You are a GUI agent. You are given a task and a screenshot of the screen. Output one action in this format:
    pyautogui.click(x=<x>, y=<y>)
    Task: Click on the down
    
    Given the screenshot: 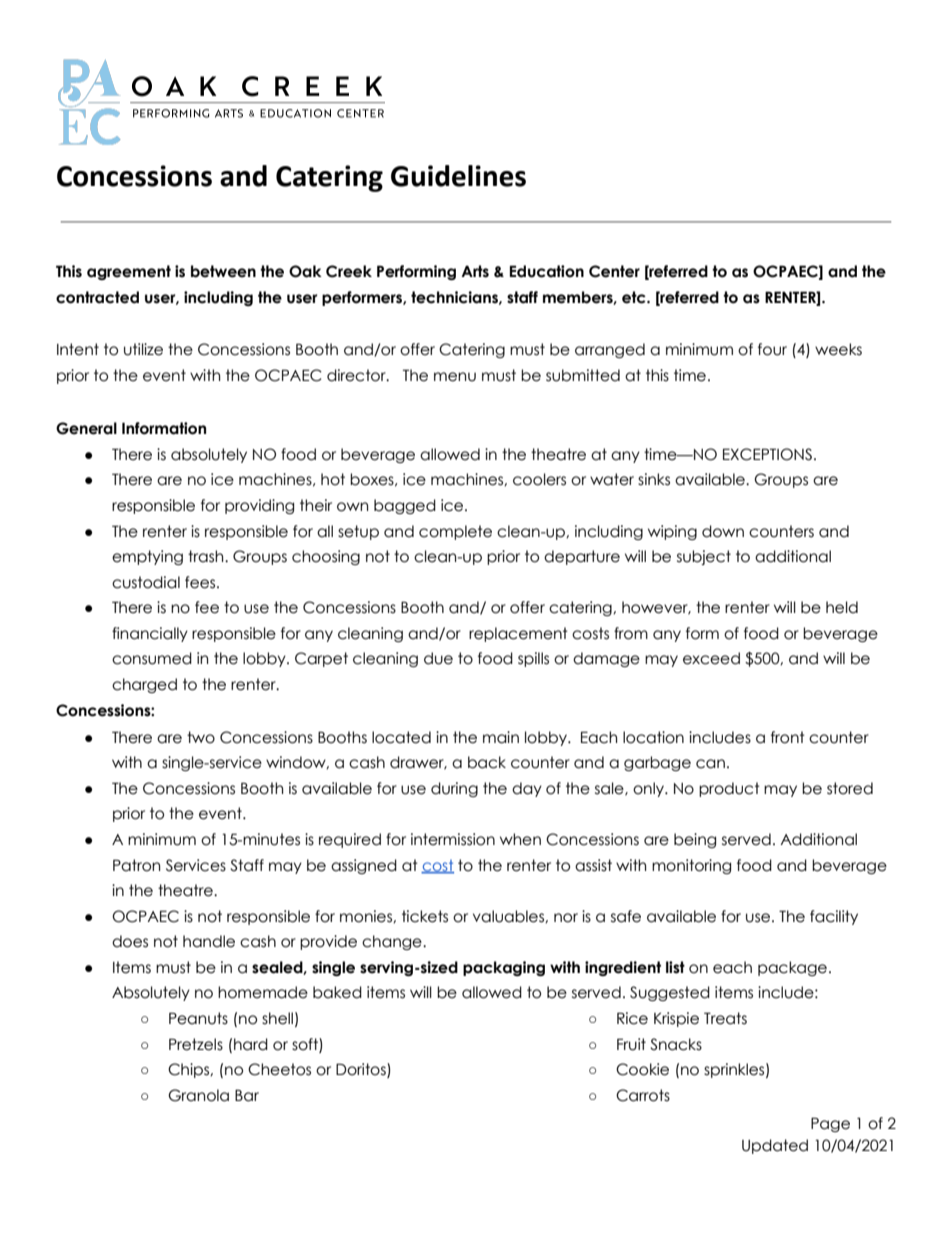 What is the action you would take?
    pyautogui.click(x=723, y=531)
